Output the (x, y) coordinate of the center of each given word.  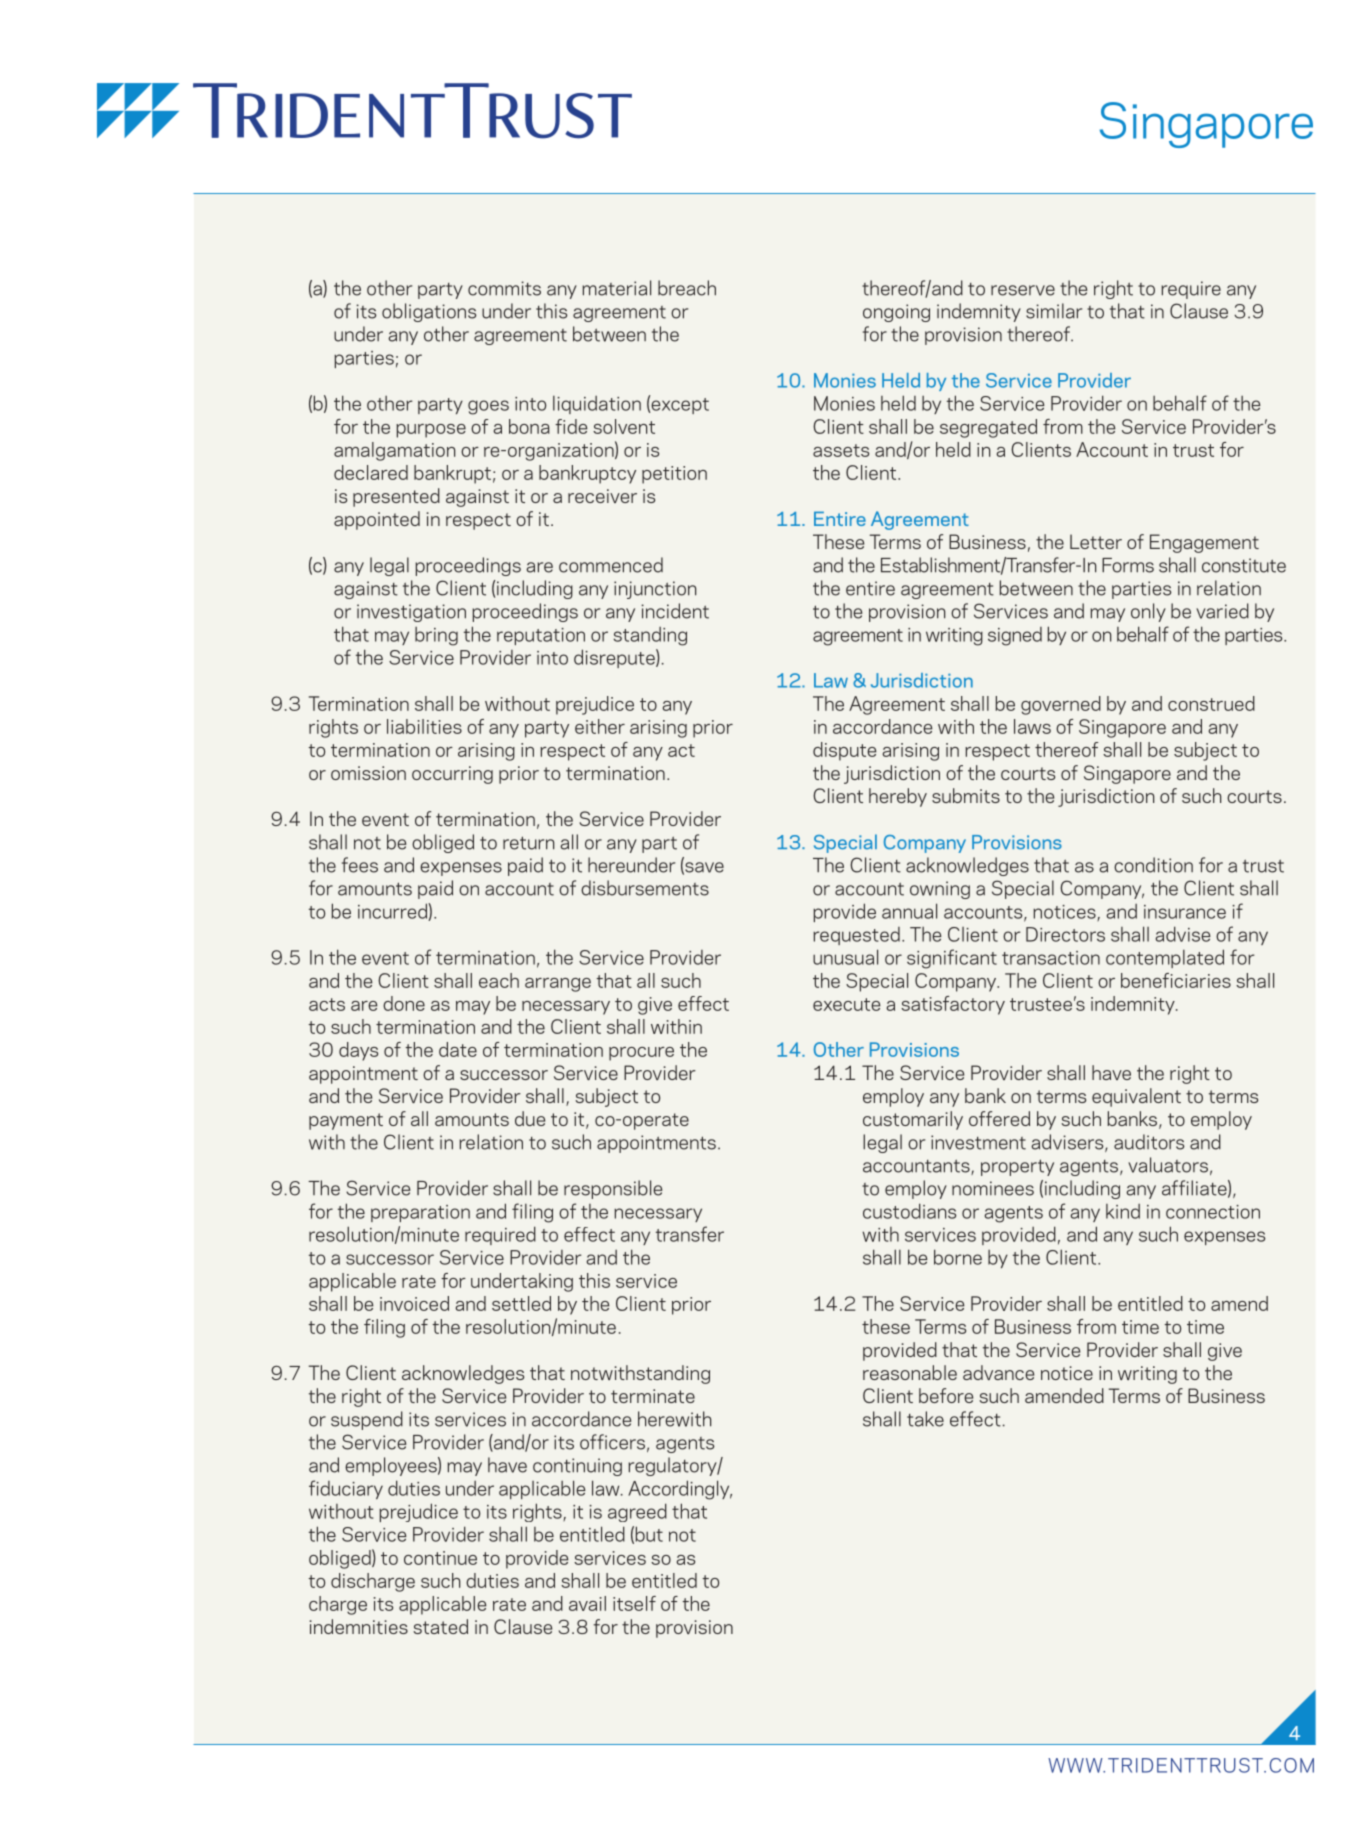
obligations (429, 312)
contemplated (1165, 958)
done (404, 1003)
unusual (845, 957)
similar (1054, 311)
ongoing (896, 313)
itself (634, 1603)
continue (440, 1558)
